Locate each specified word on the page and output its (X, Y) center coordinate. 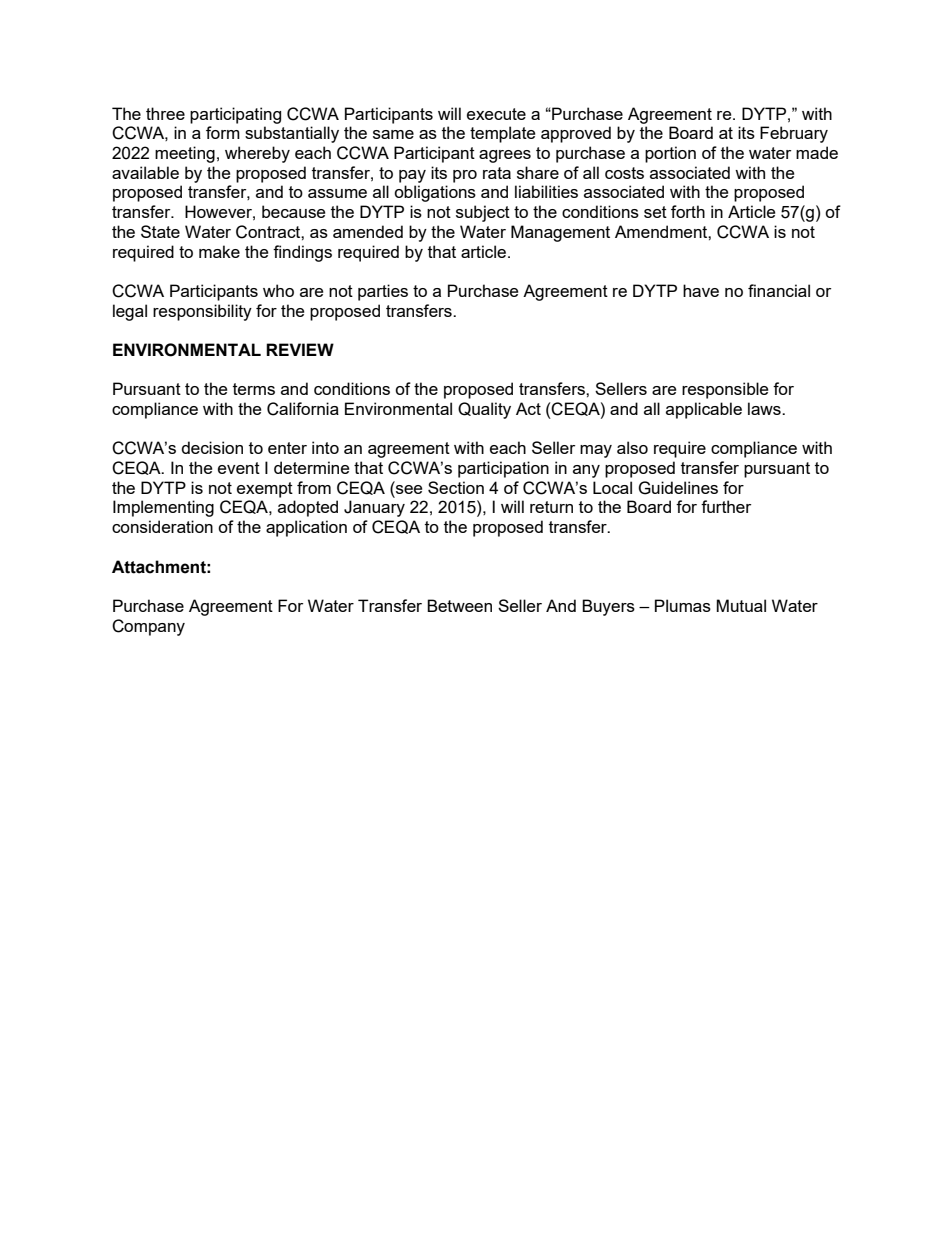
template (502, 134)
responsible (725, 390)
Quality (484, 410)
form (223, 132)
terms (254, 389)
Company (148, 627)
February (794, 134)
